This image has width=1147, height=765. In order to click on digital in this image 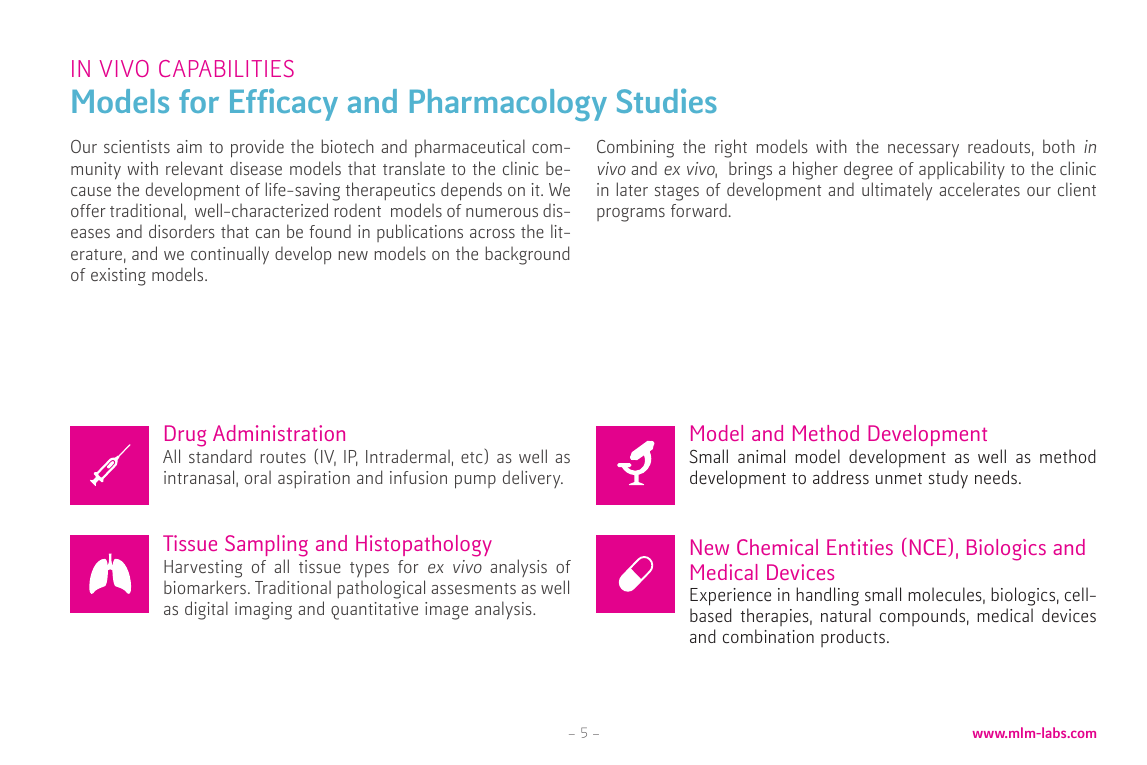, I will do `click(206, 610)`.
